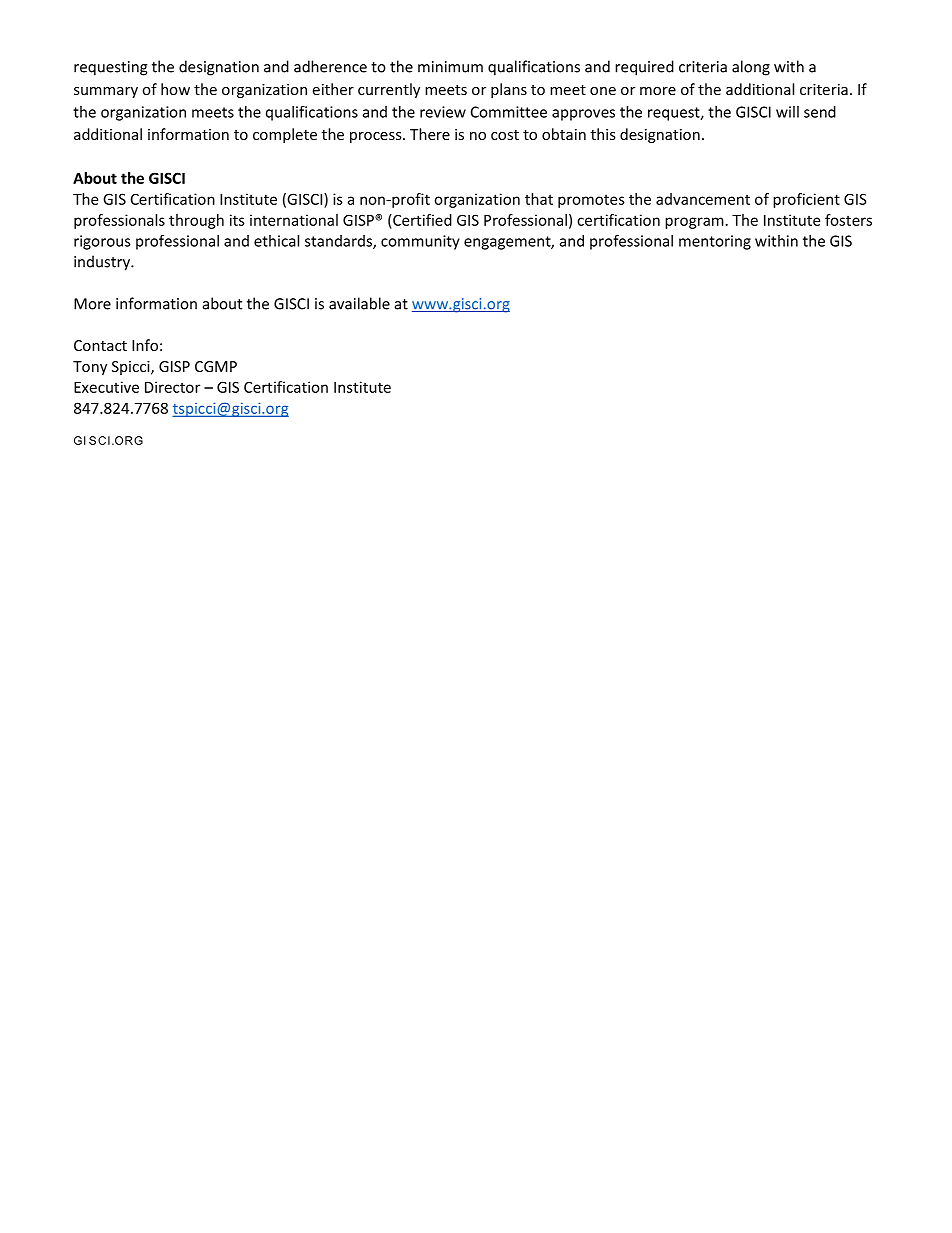  Describe the element at coordinates (216, 366) in the image. I see `CGMP` at that location.
